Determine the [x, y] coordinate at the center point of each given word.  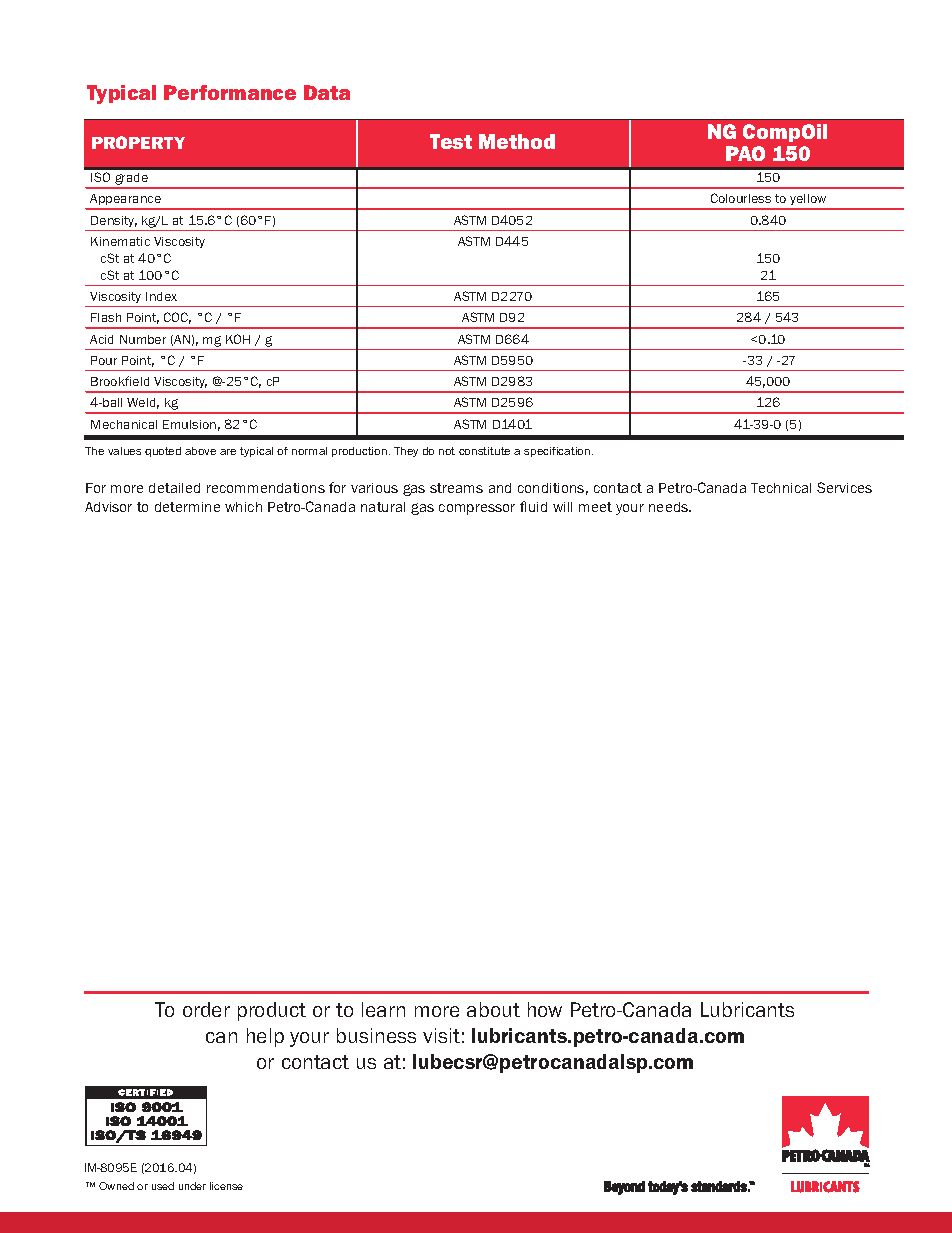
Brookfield [120, 381]
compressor [477, 509]
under [192, 1186]
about [493, 1009]
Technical [781, 488]
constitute [484, 451]
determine [187, 507]
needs [670, 507]
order [206, 1009]
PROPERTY [138, 142]
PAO [745, 153]
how [545, 1009]
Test [451, 141]
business [376, 1035]
